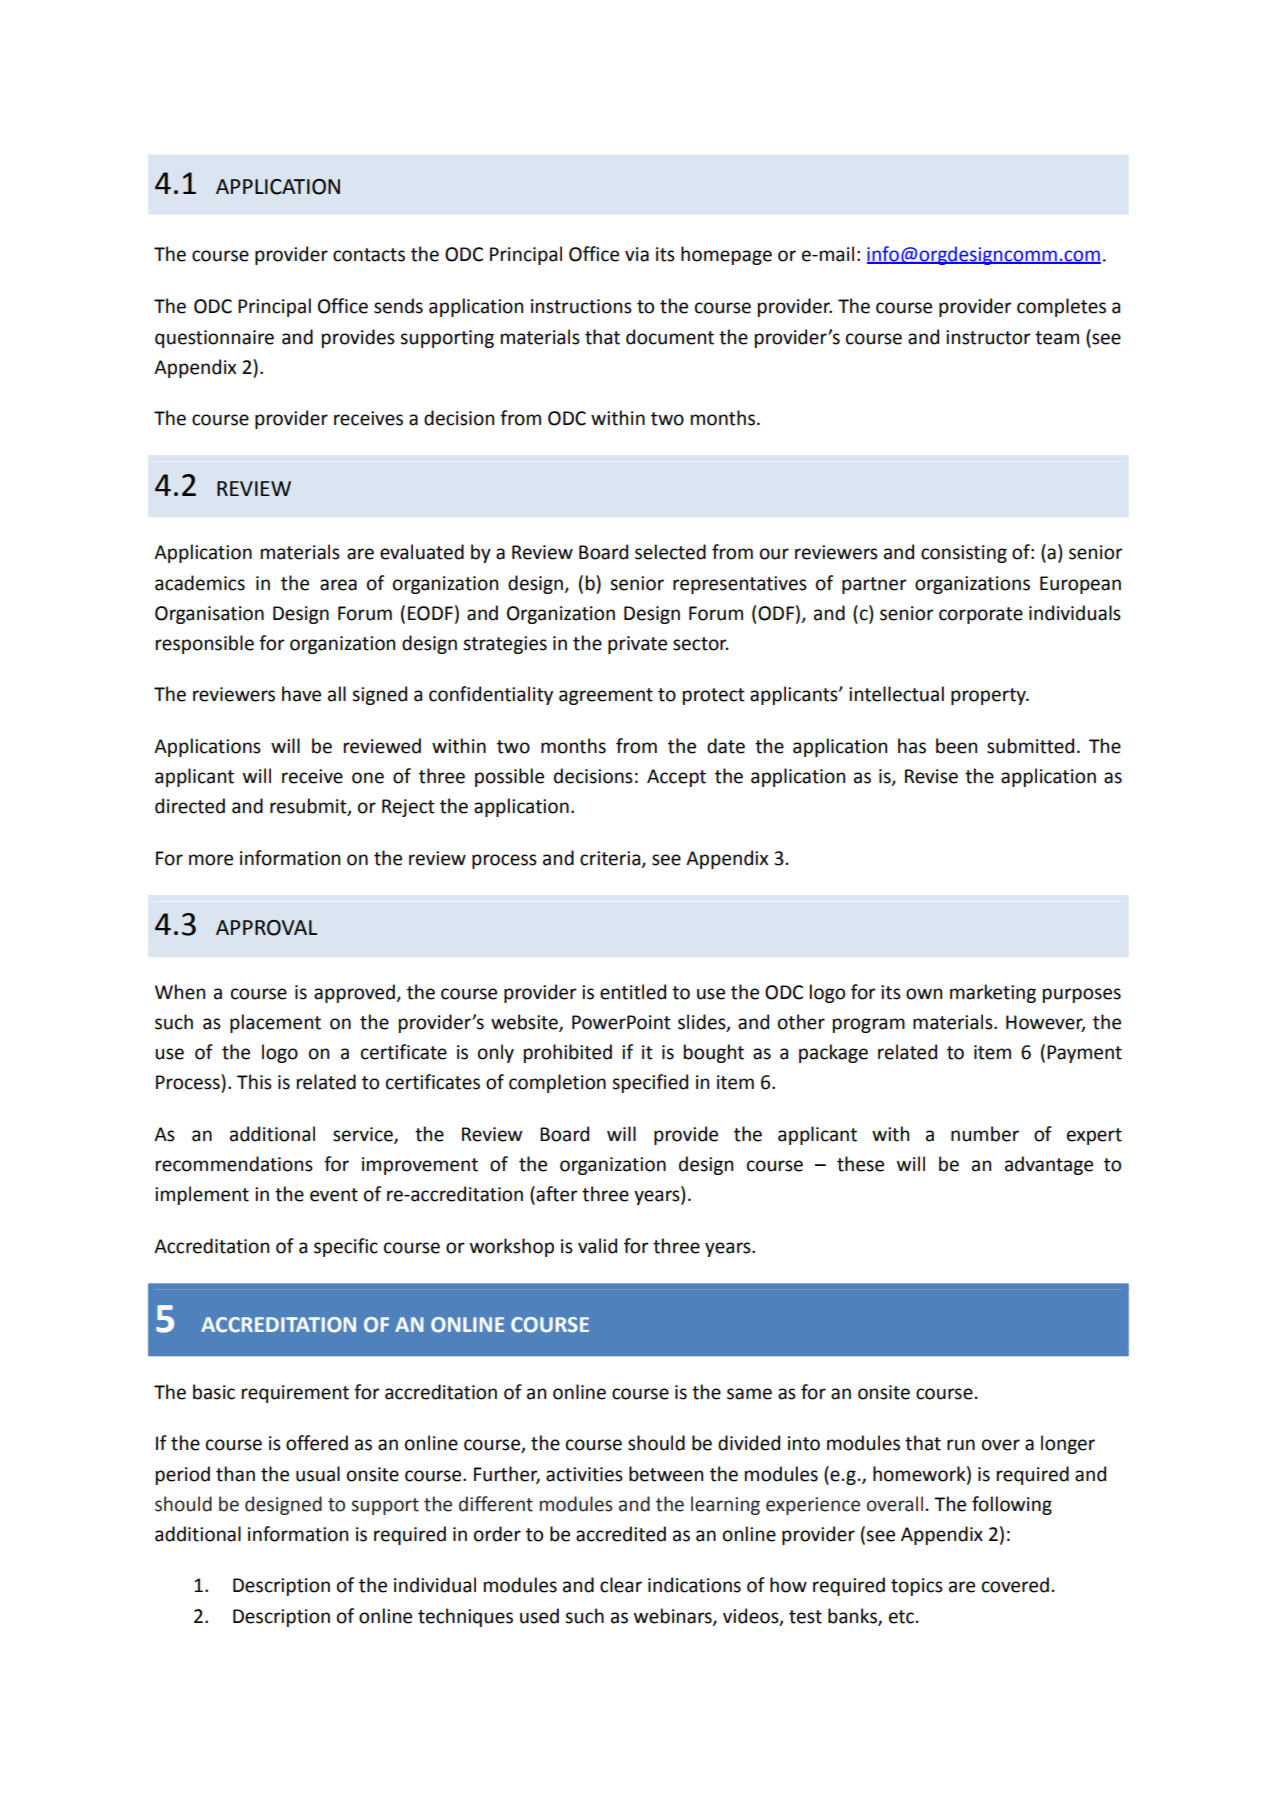  Describe the element at coordinates (318, 1474) in the document. I see `usual` at that location.
